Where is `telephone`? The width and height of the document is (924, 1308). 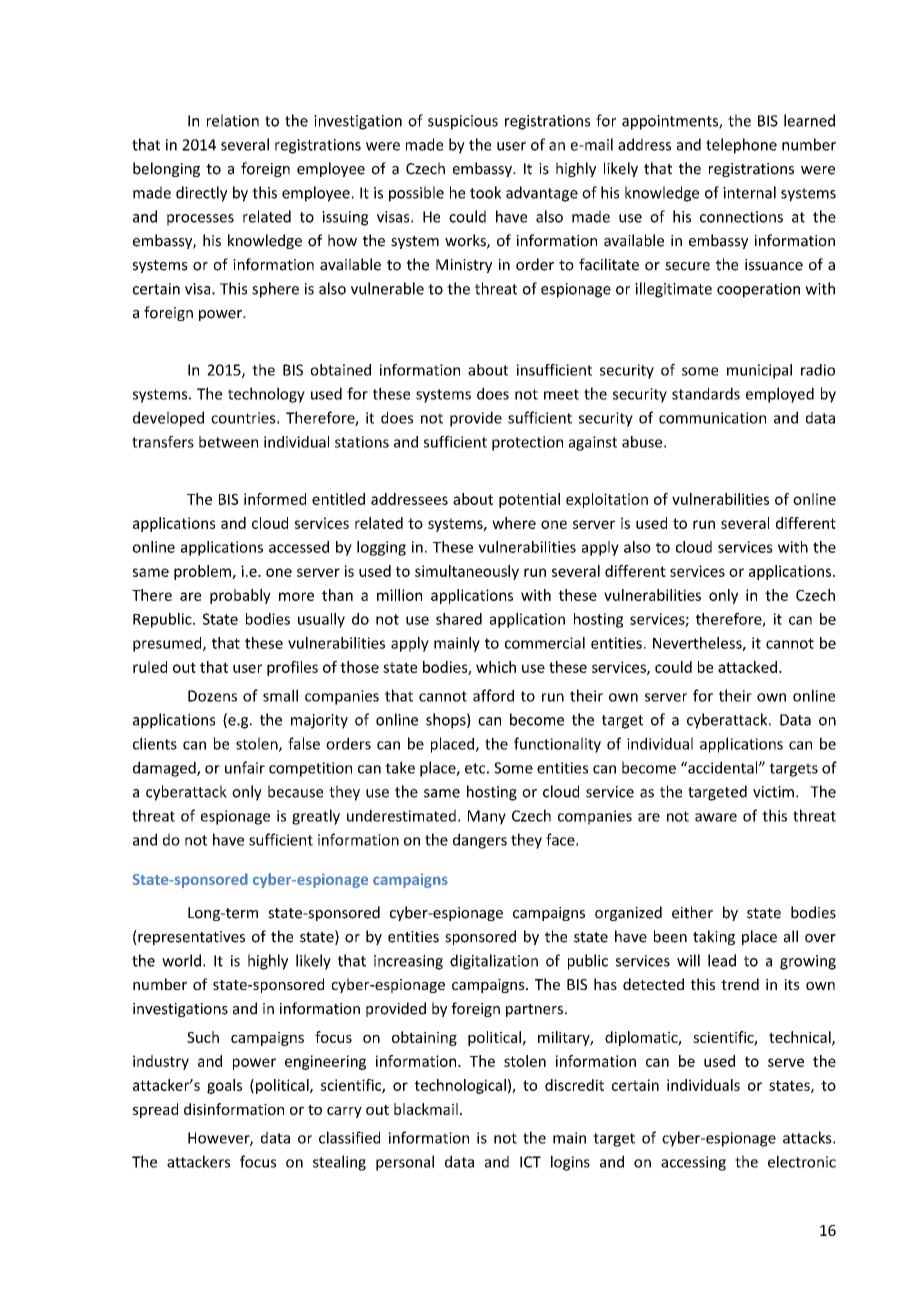 telephone is located at coordinates (741, 146).
